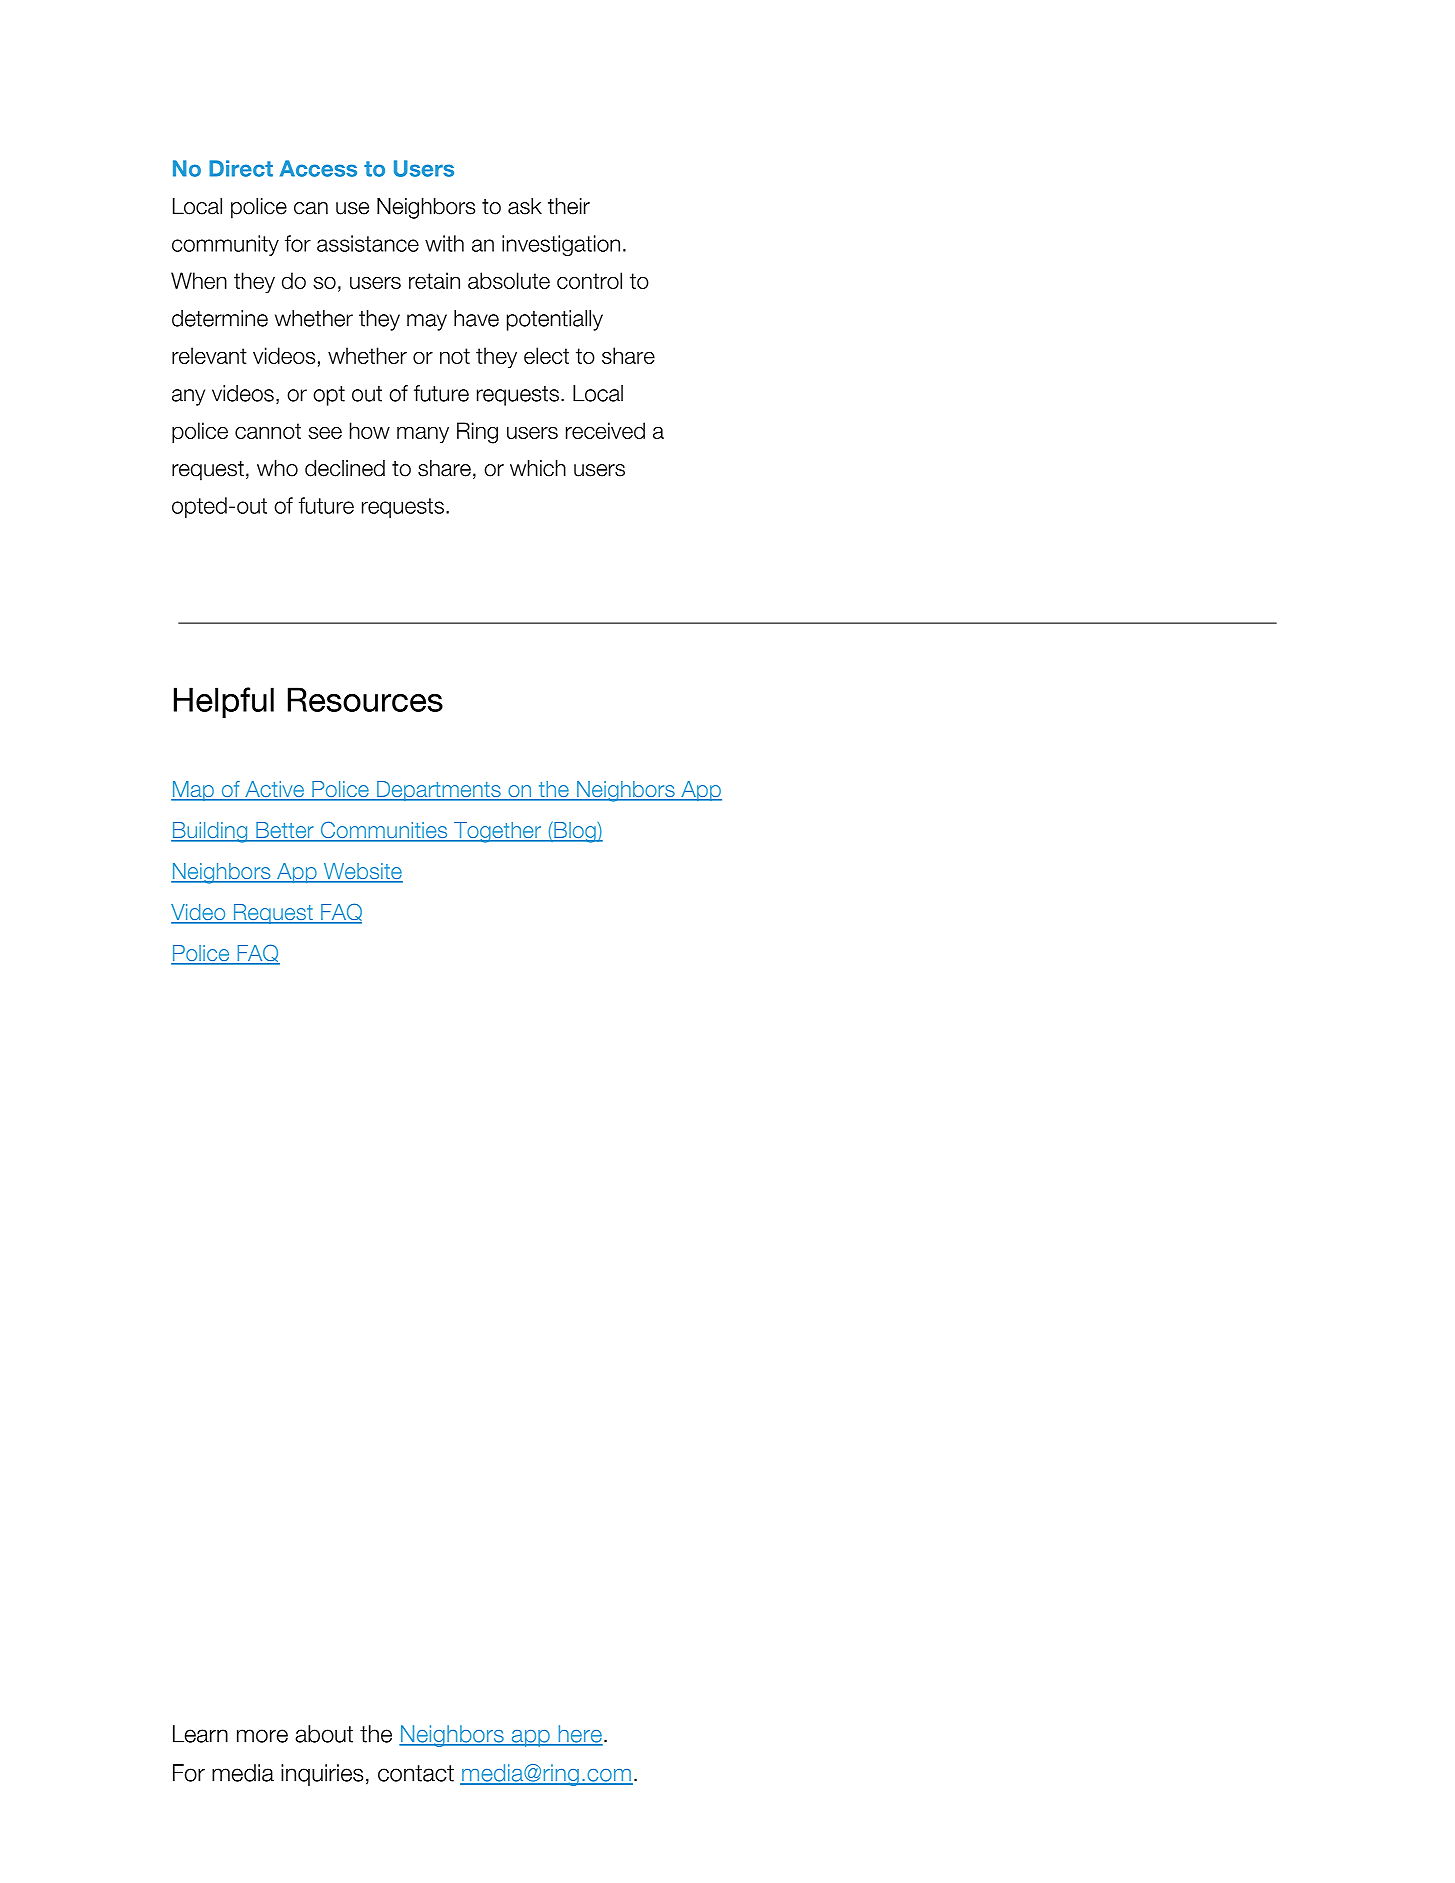  Describe the element at coordinates (579, 1735) in the page. I see `here` at that location.
